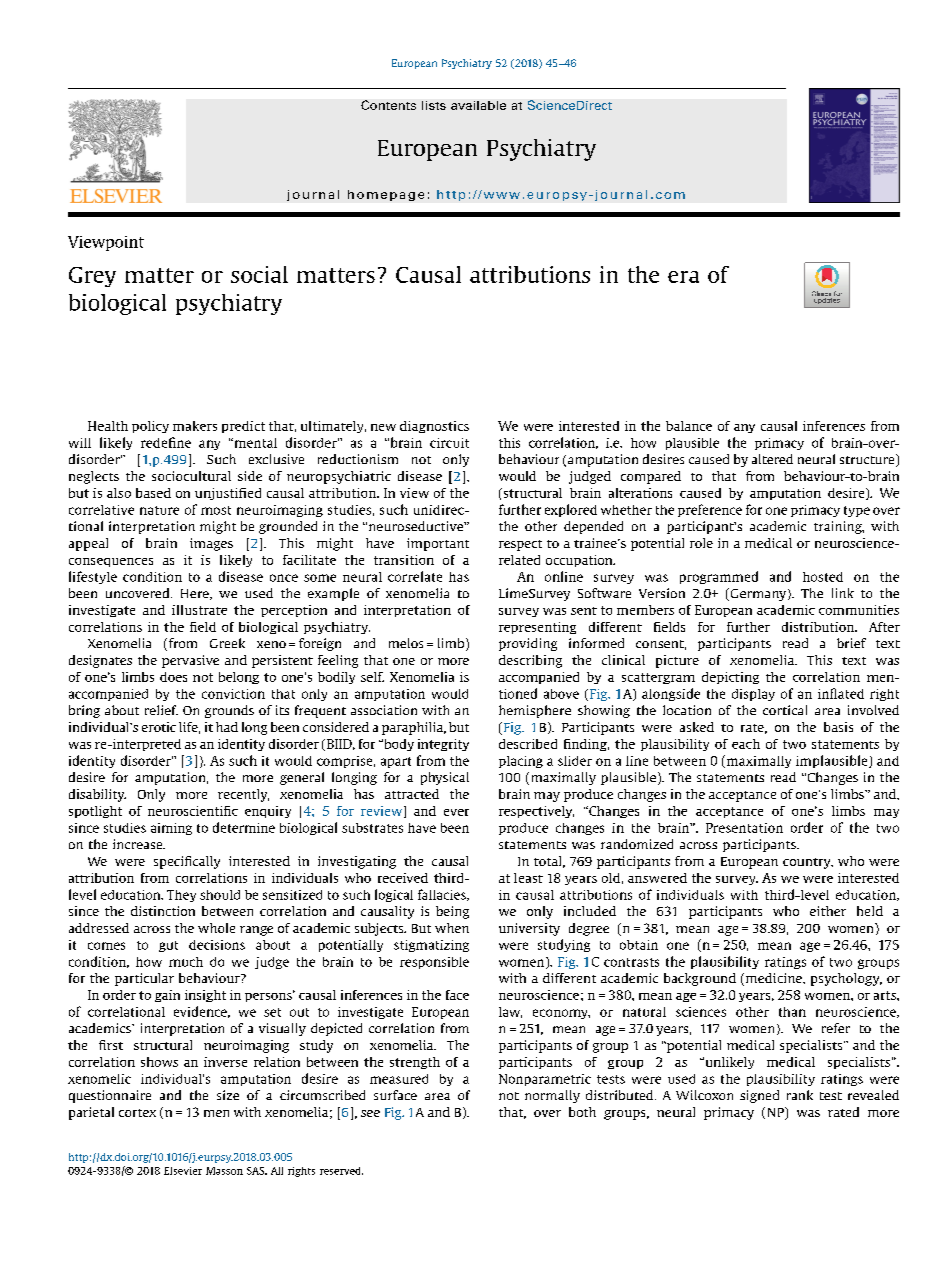  Describe the element at coordinates (528, 644) in the image. I see `providing` at that location.
